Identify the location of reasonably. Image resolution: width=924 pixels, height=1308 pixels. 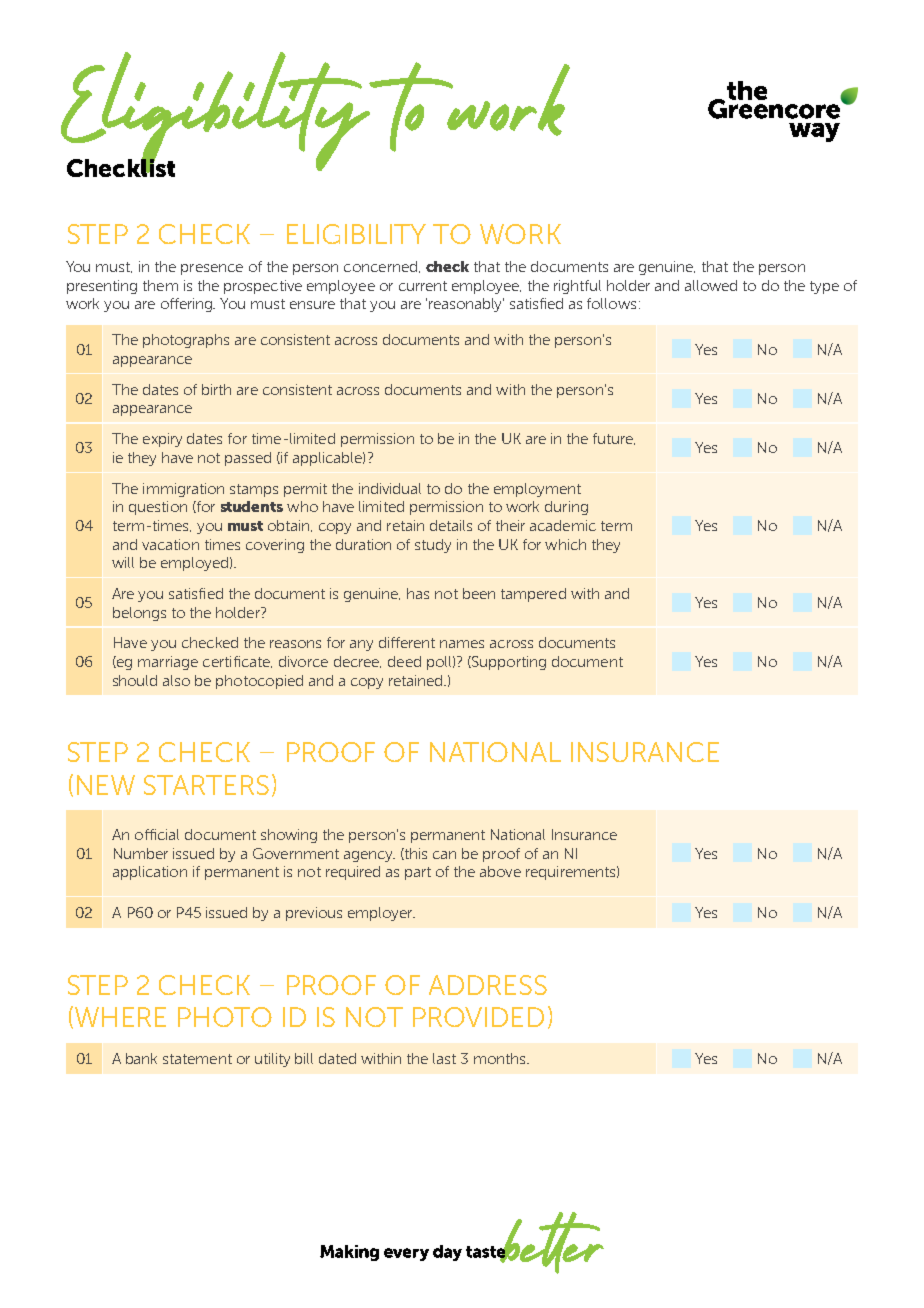
(466, 305).
